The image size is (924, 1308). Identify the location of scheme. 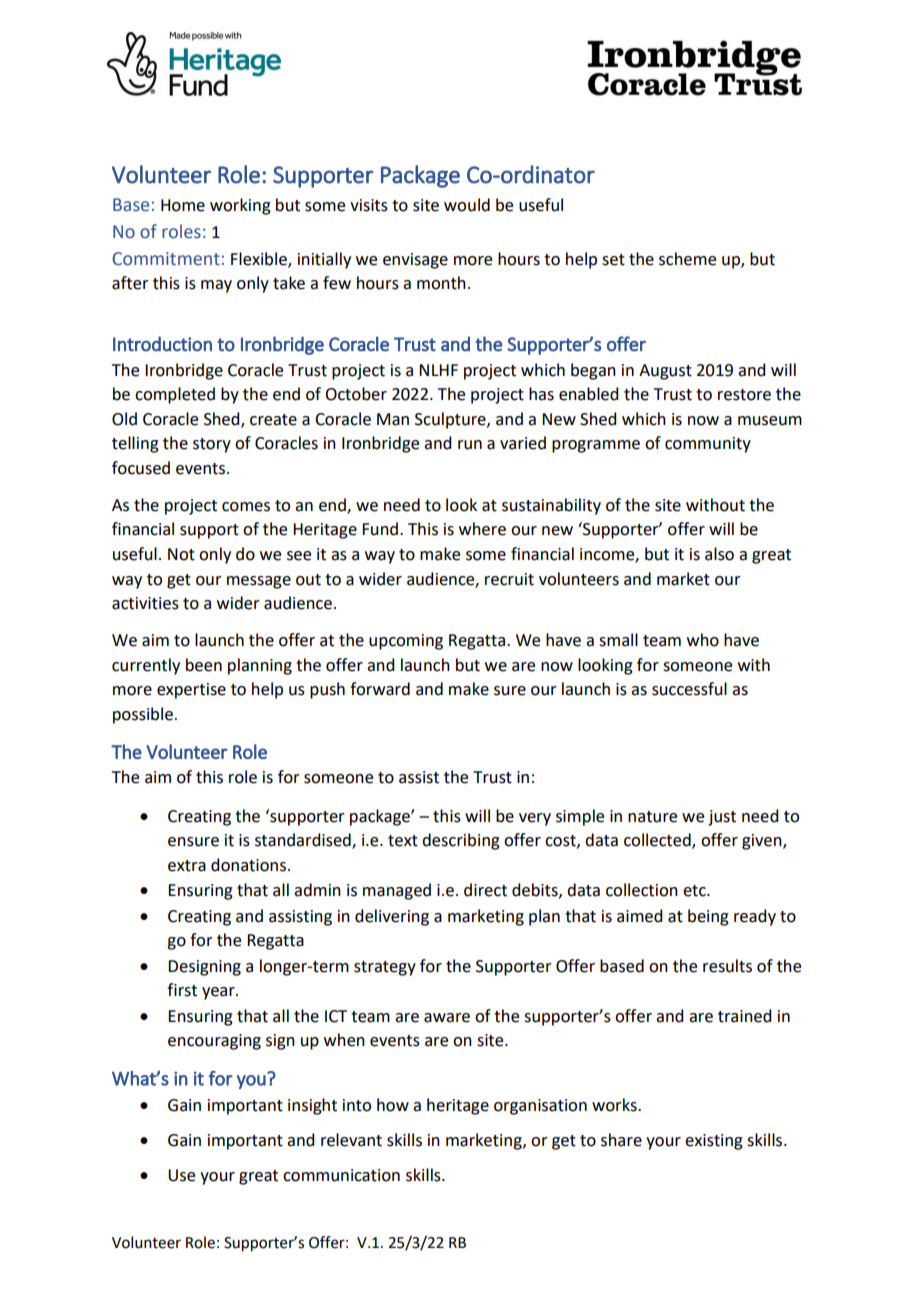
(687, 259).
